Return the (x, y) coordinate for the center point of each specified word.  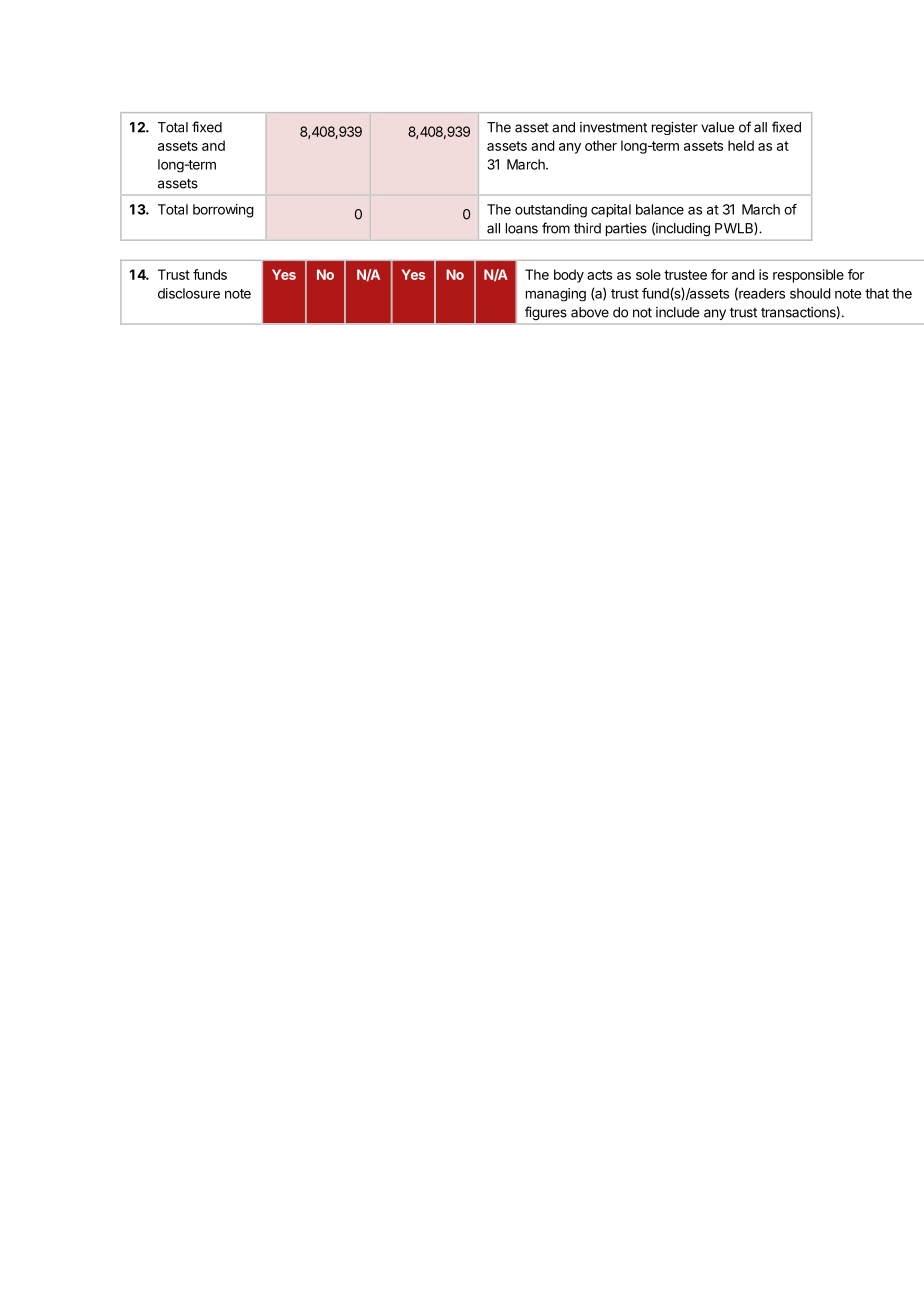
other (601, 145)
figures (546, 313)
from (556, 228)
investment (613, 127)
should (810, 293)
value (717, 127)
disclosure (189, 293)
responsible (808, 276)
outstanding (551, 211)
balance (660, 209)
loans (522, 228)
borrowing (223, 211)
